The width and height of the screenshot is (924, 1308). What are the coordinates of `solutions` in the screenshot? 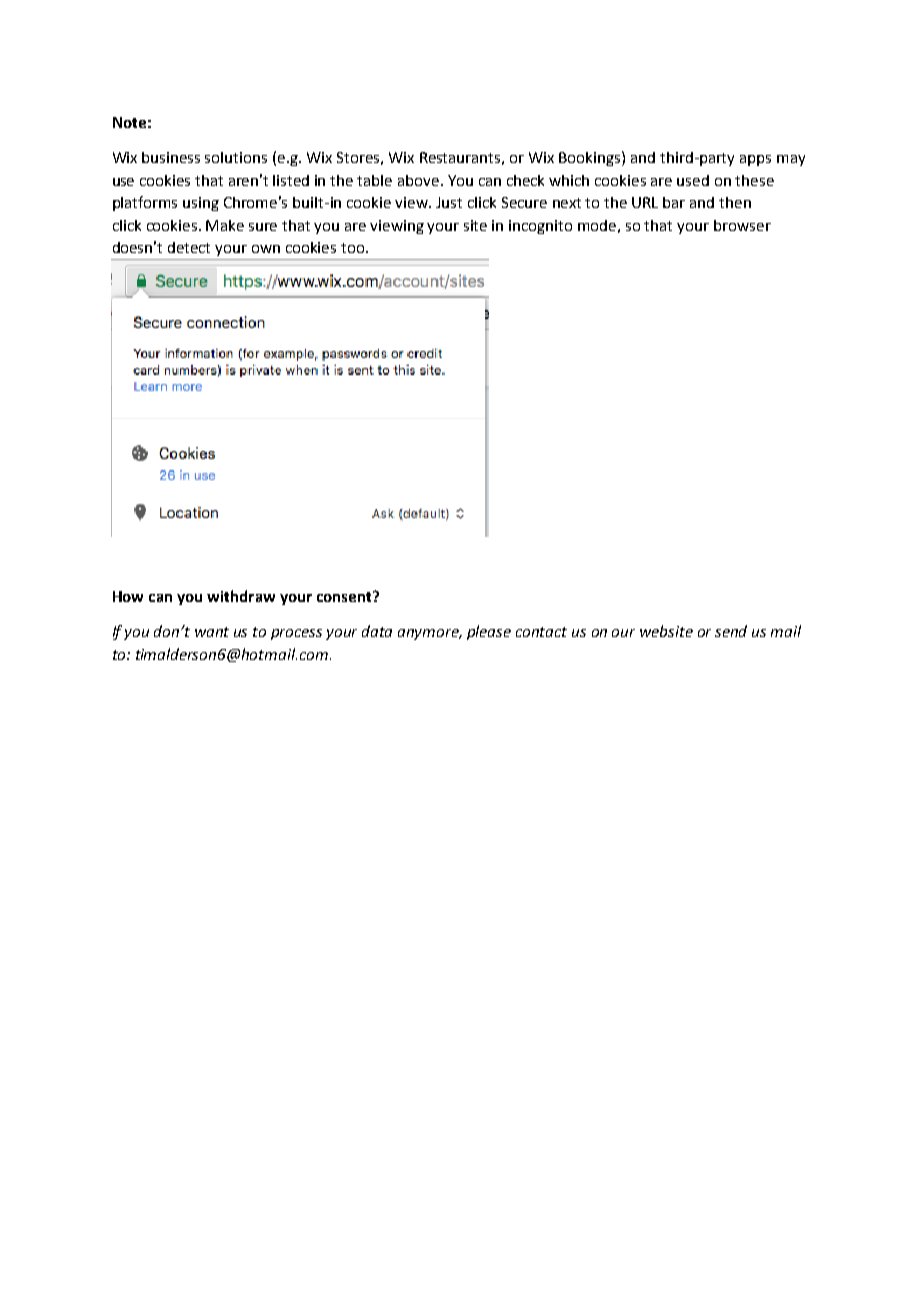 It's located at (236, 157).
